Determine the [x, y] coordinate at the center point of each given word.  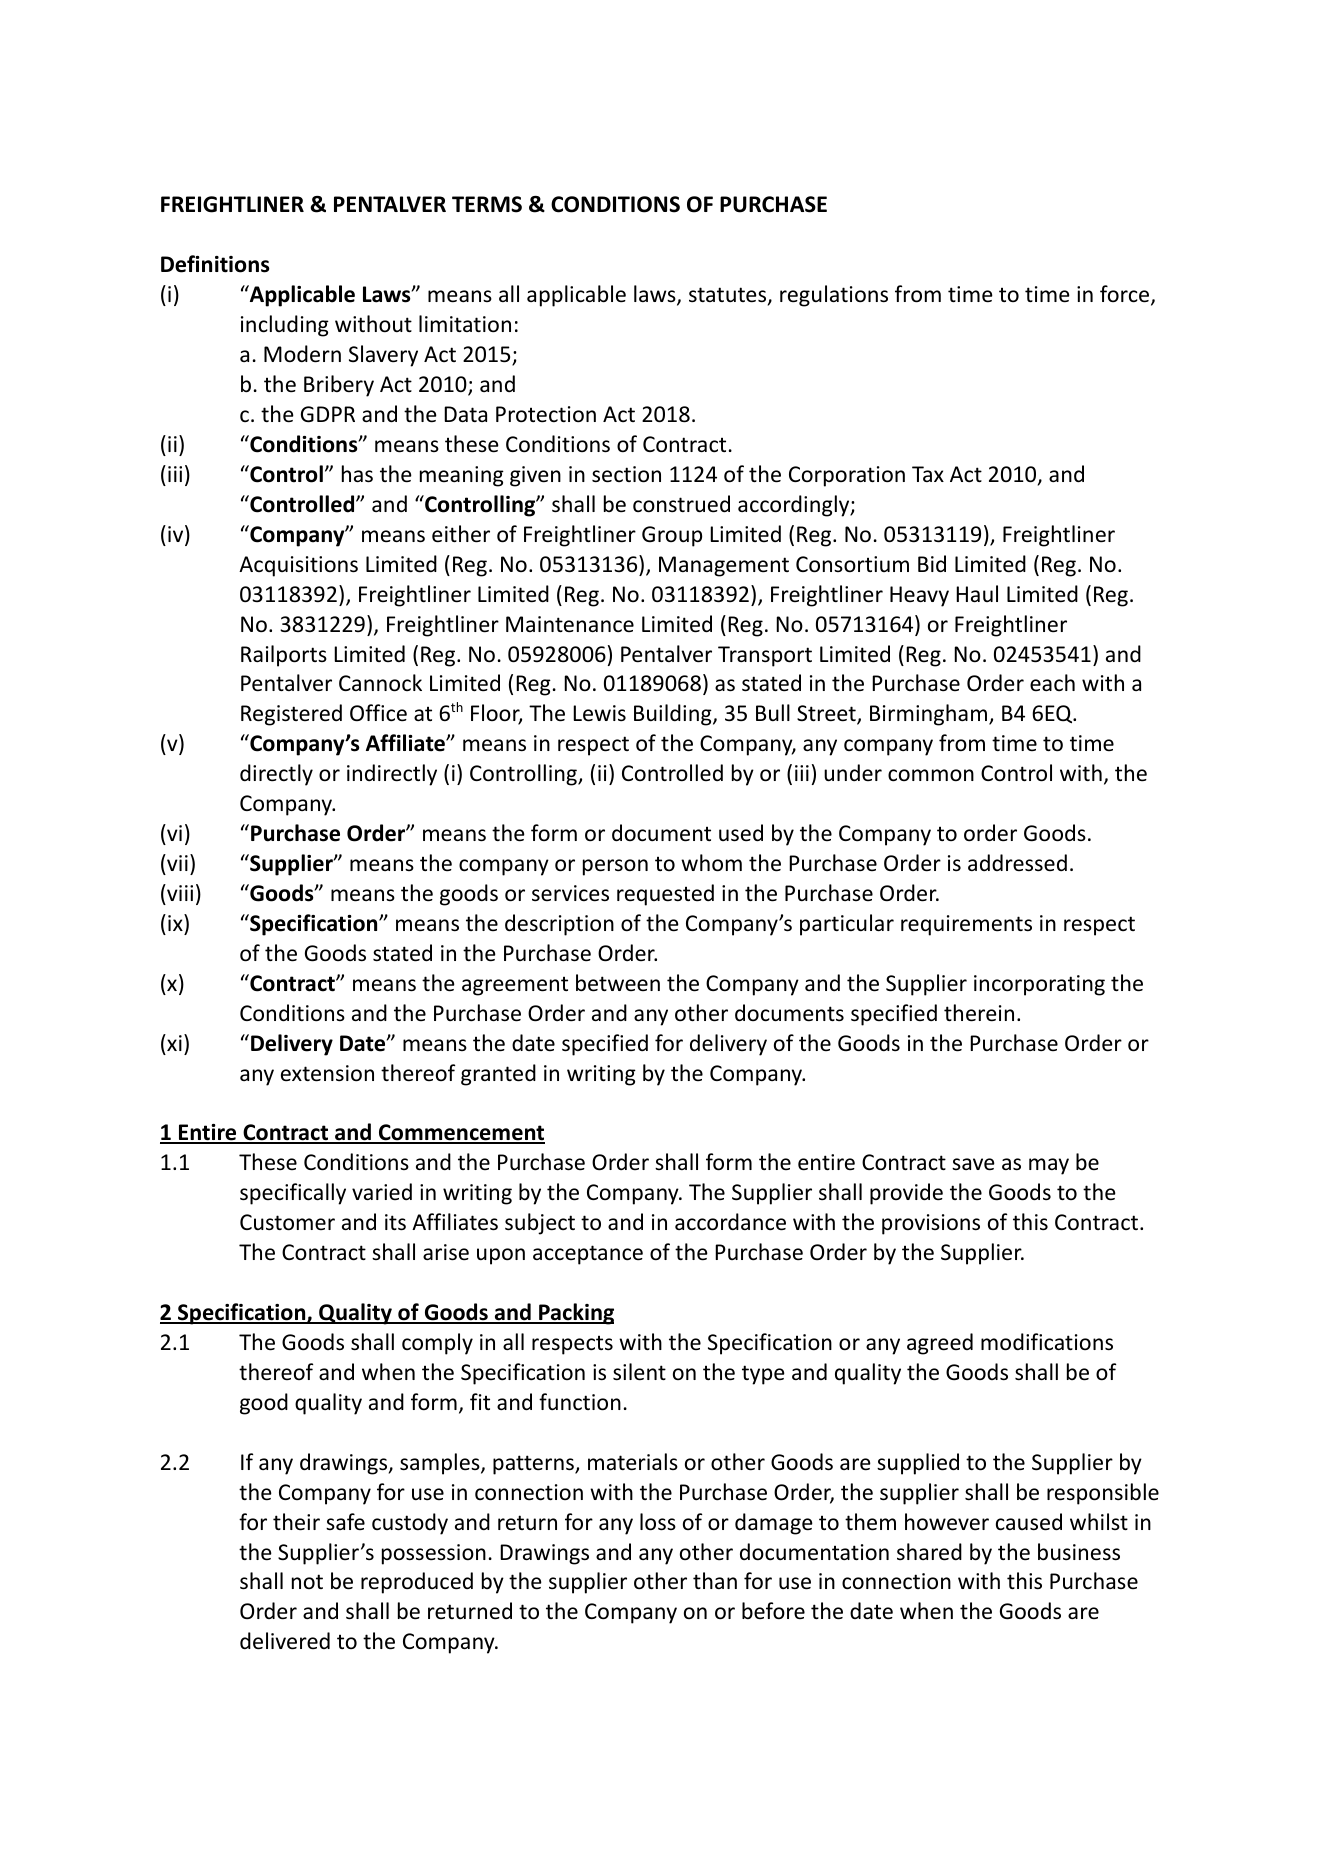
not [307, 1581]
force [1126, 295]
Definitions [215, 264]
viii [179, 892]
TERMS [487, 204]
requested [665, 895]
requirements [966, 925]
